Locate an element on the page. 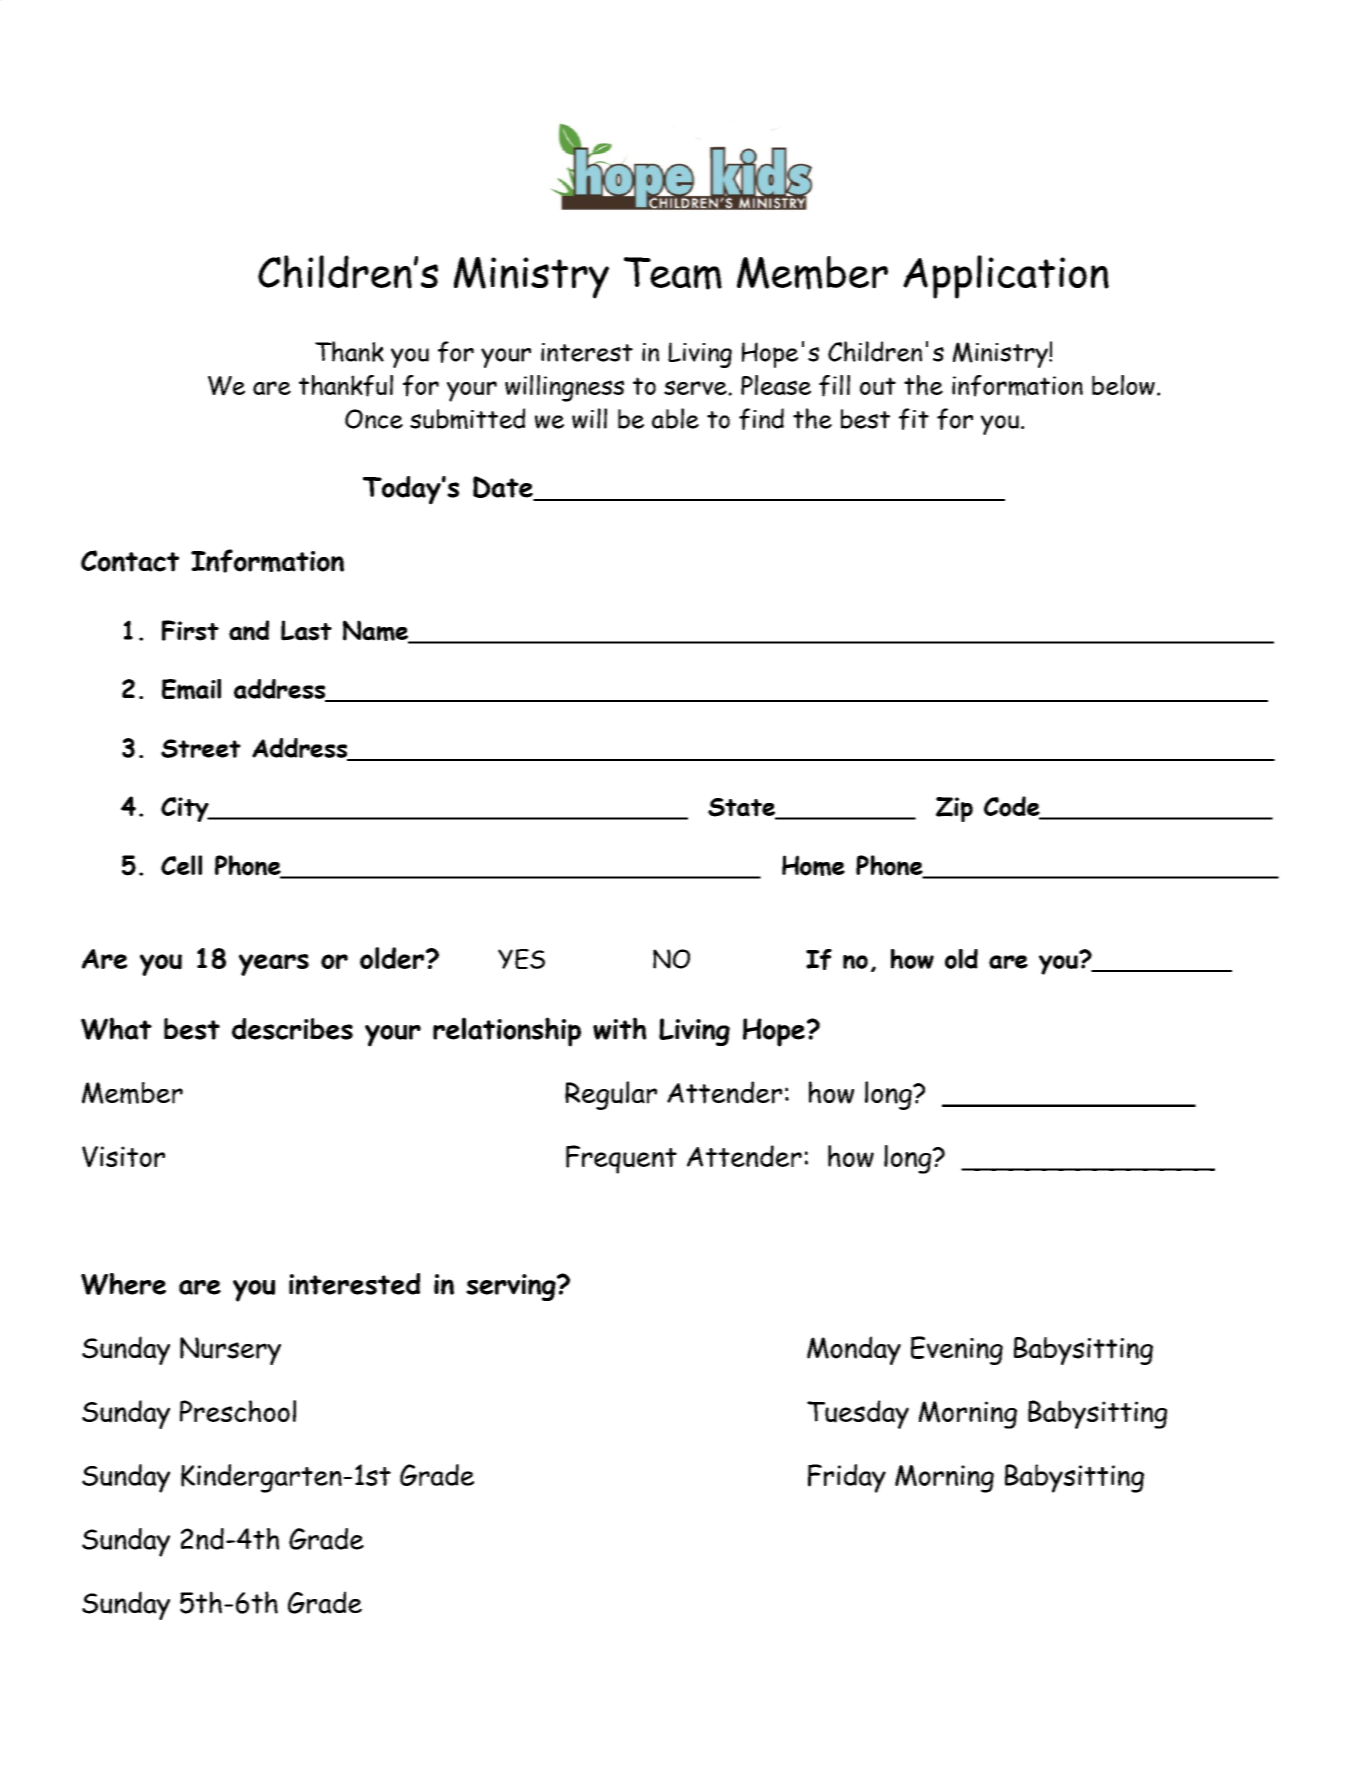 The height and width of the page is (1772, 1370). Preschool is located at coordinates (238, 1411).
